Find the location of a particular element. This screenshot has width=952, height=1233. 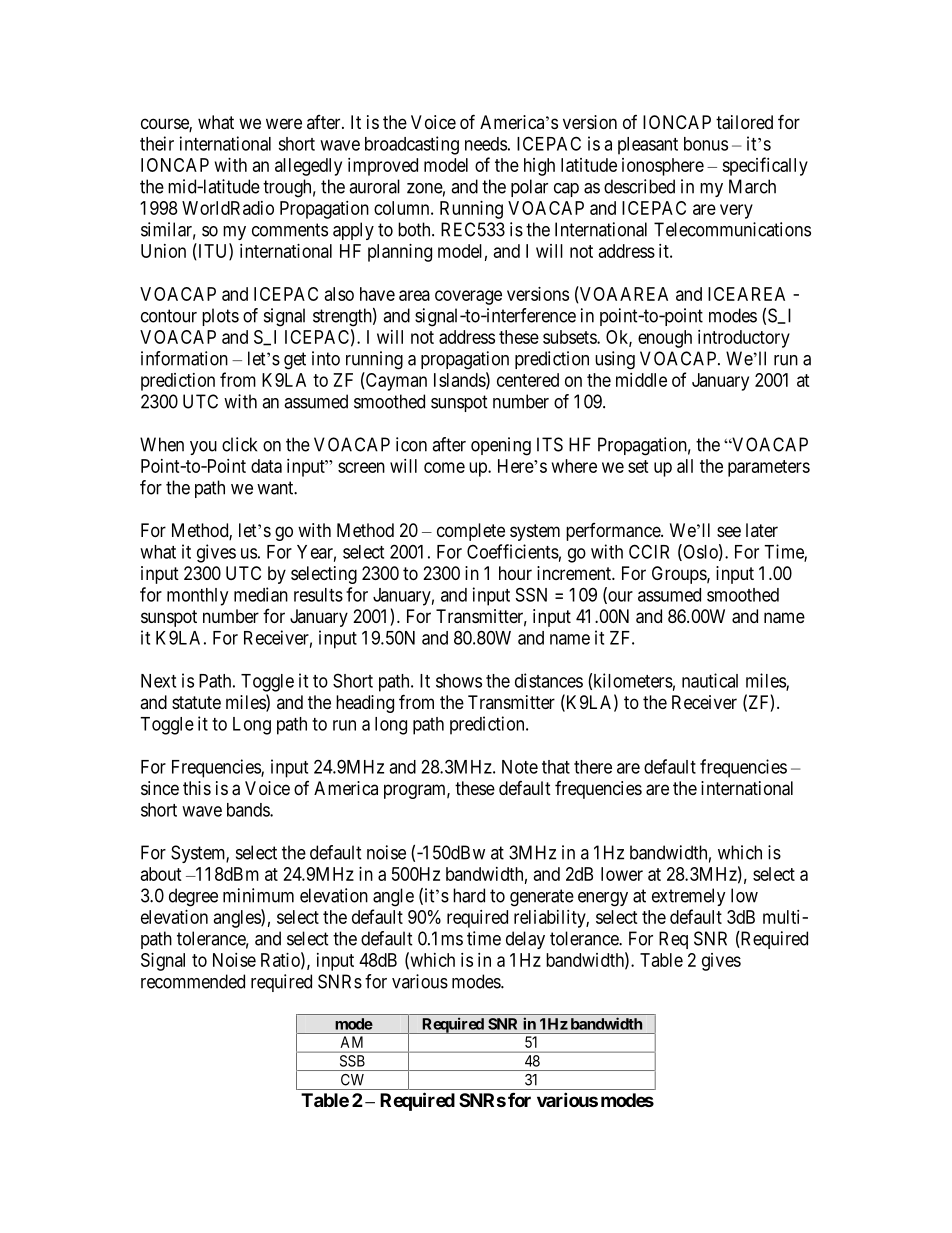

statute is located at coordinates (196, 702).
